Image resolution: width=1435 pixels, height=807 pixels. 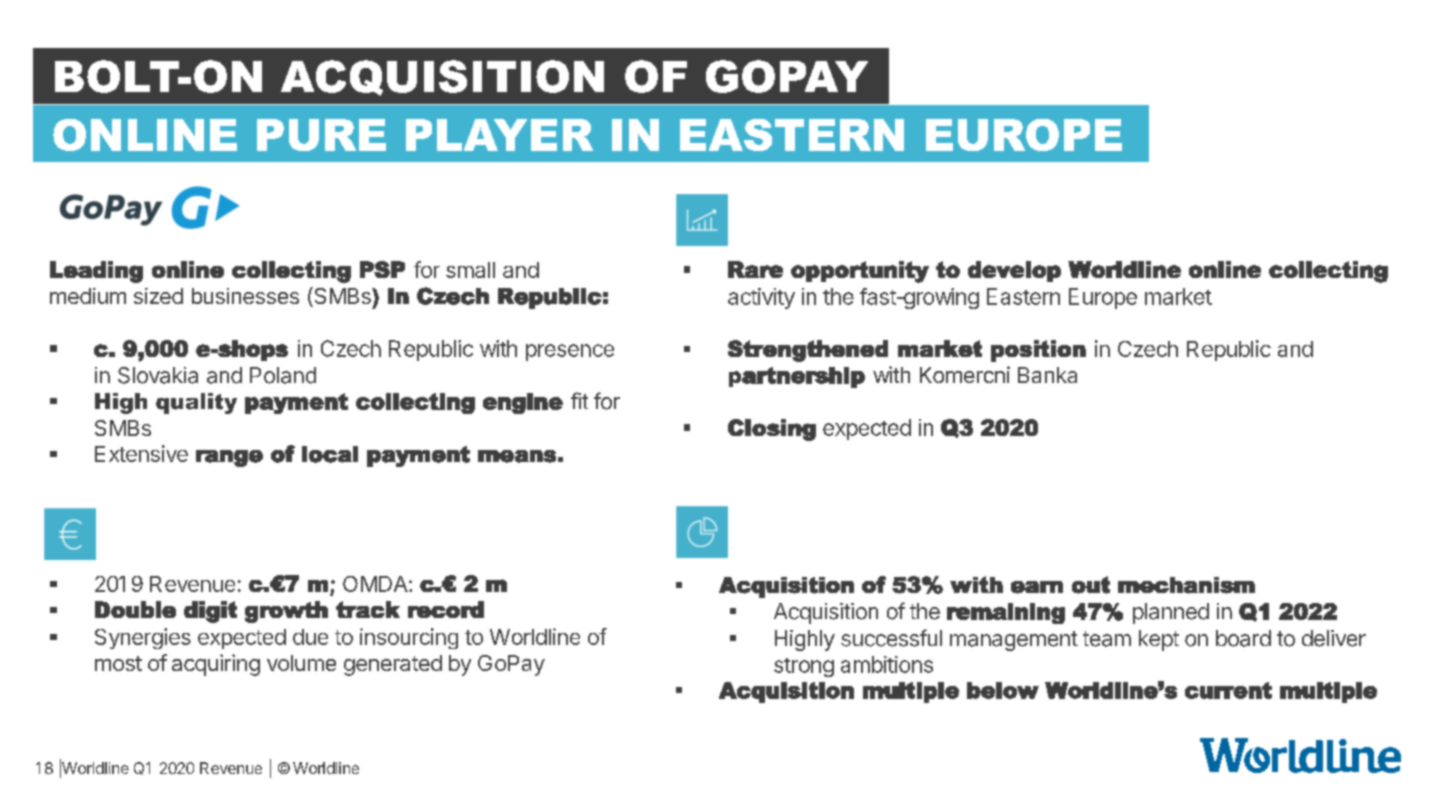 What do you see at coordinates (499, 135) in the screenshot?
I see `PLAYER` at bounding box center [499, 135].
